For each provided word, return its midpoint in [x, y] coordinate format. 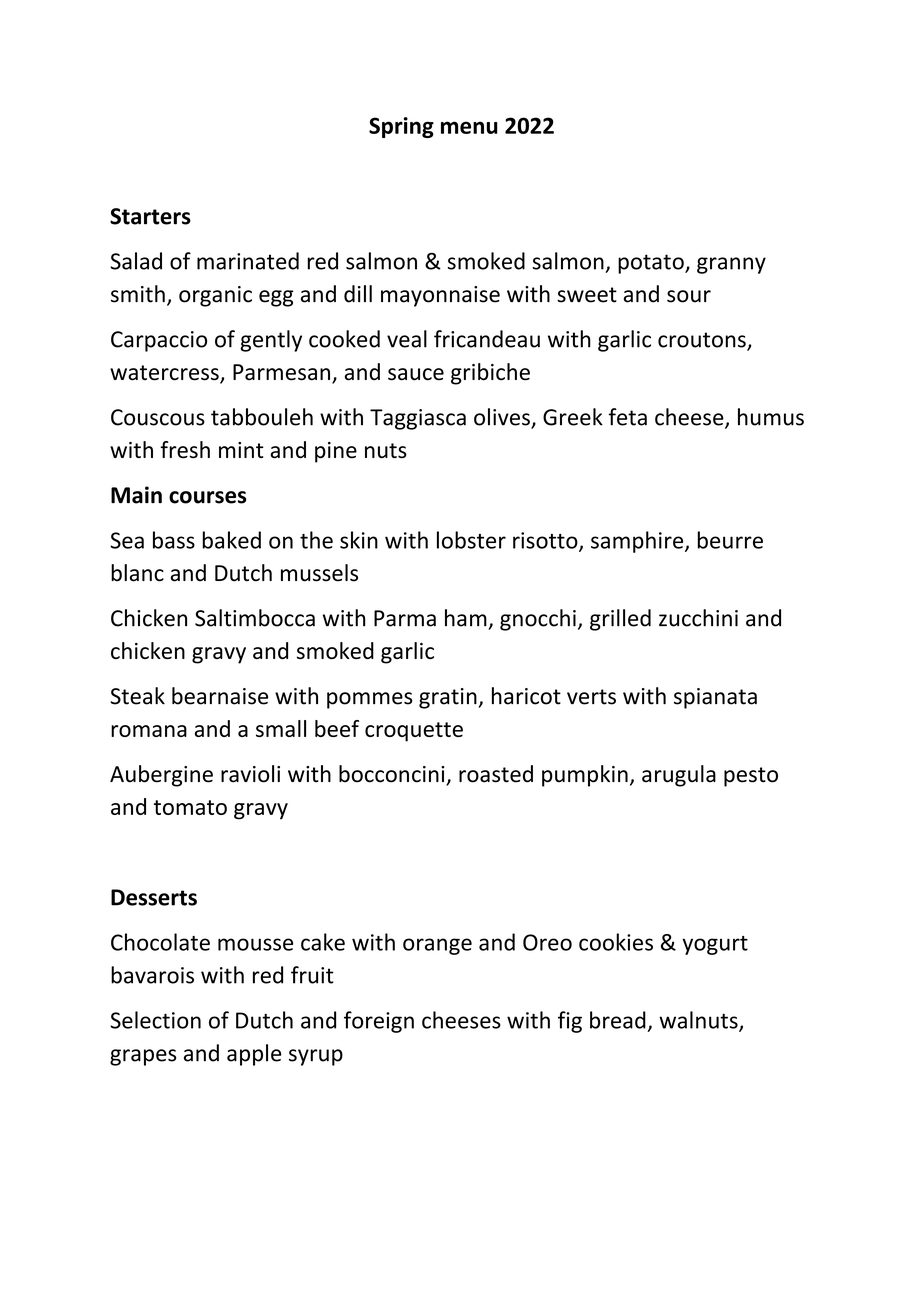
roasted [496, 774]
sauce [416, 374]
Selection [155, 1020]
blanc [137, 573]
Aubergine [161, 776]
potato [652, 264]
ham [466, 618]
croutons [703, 341]
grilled [620, 620]
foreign [379, 1022]
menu [469, 127]
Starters [150, 216]
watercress [165, 374]
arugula [679, 776]
